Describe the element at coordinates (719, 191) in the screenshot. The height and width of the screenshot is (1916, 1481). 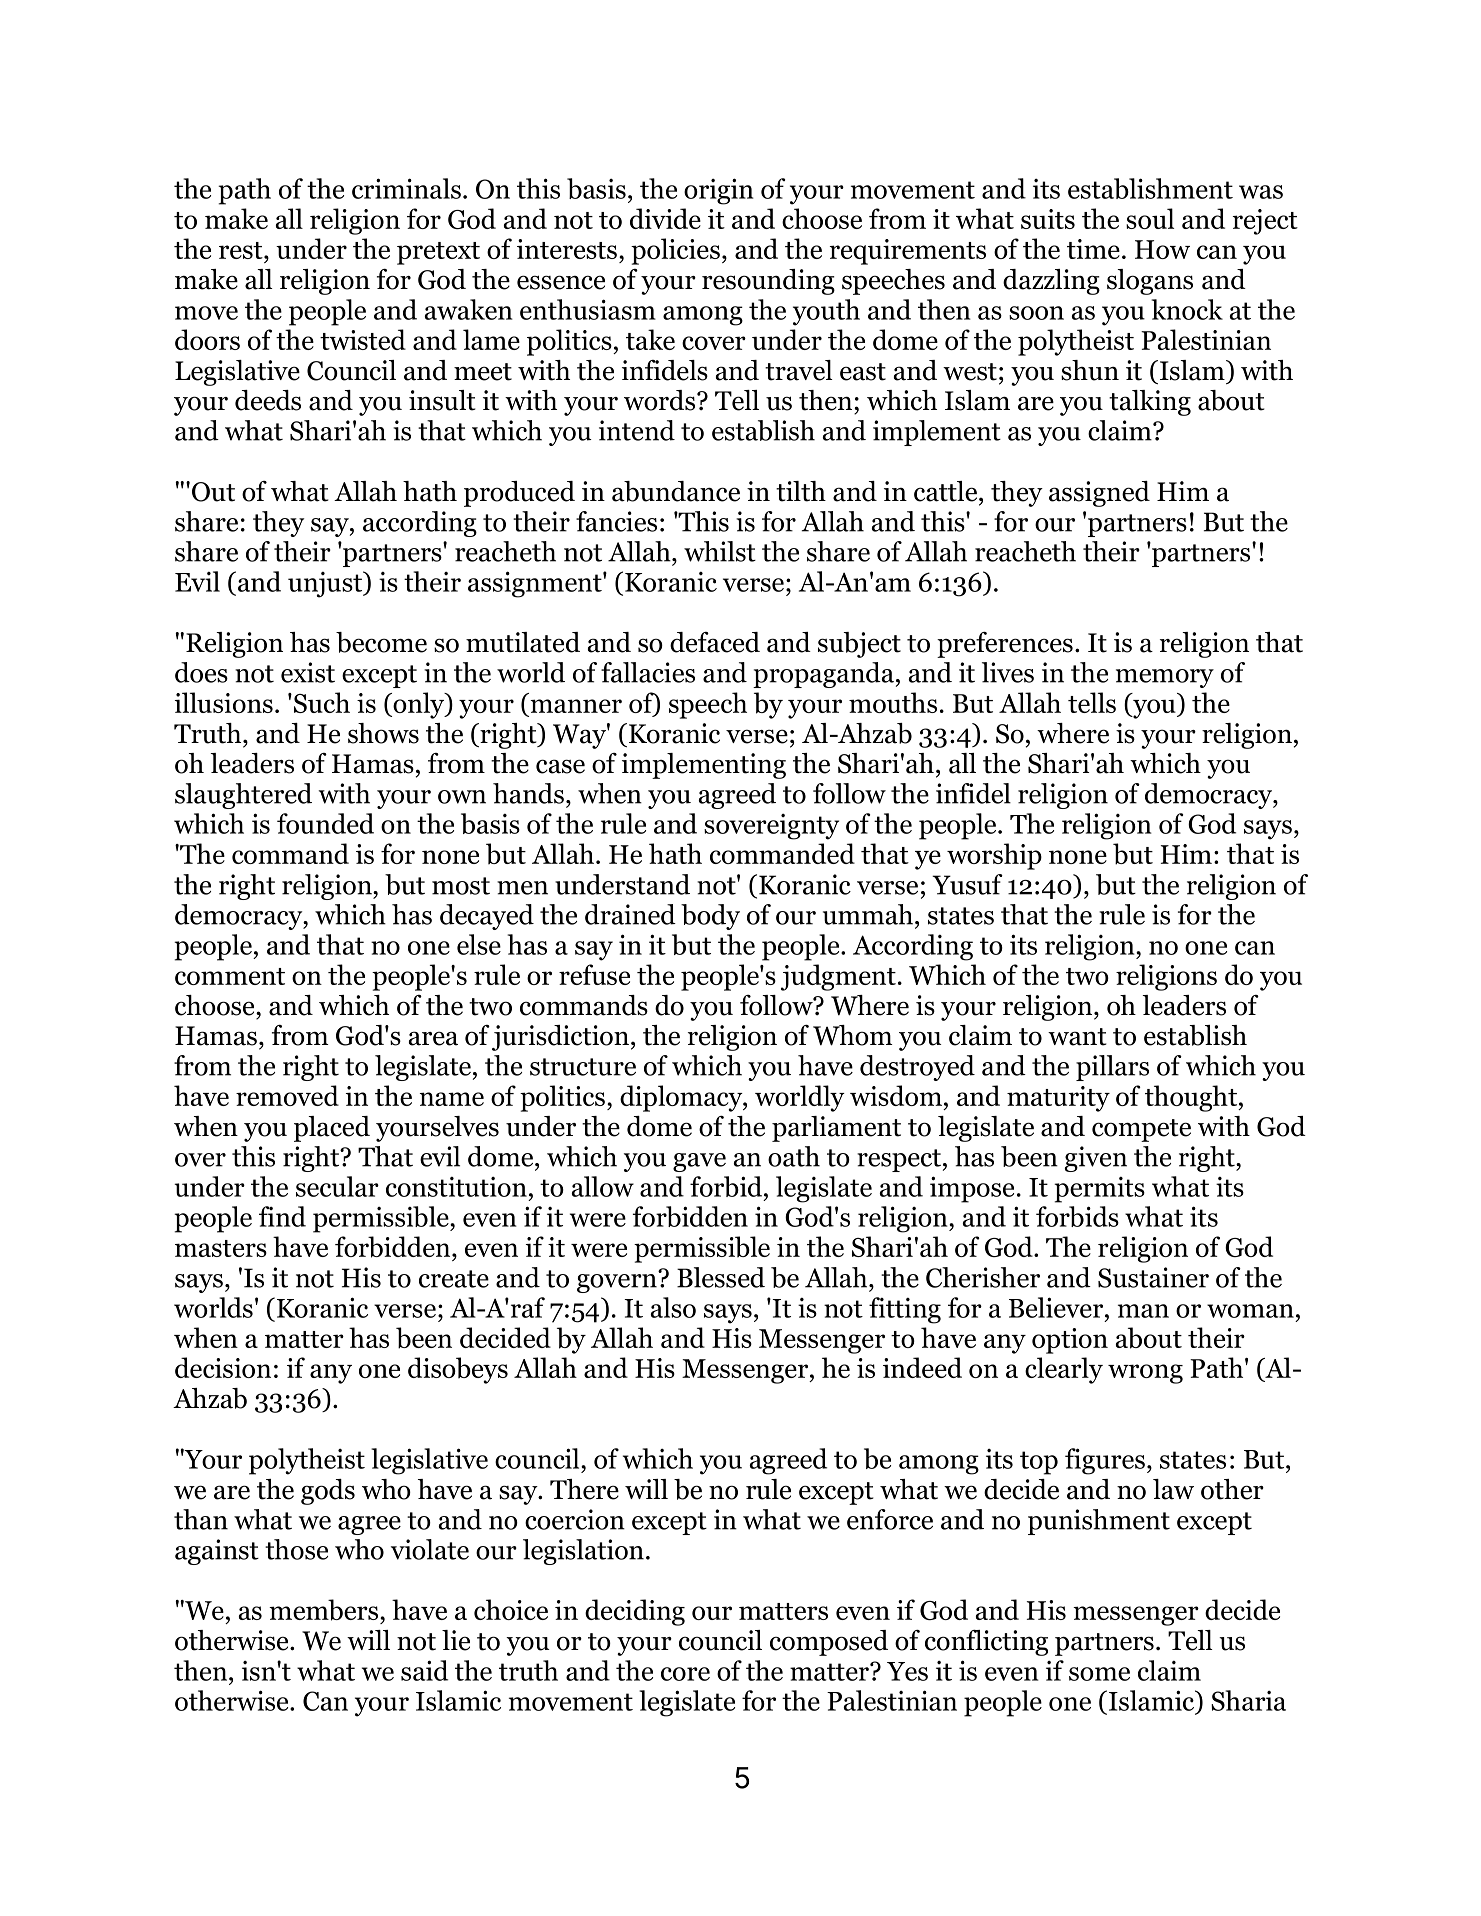
I see `origin` at that location.
